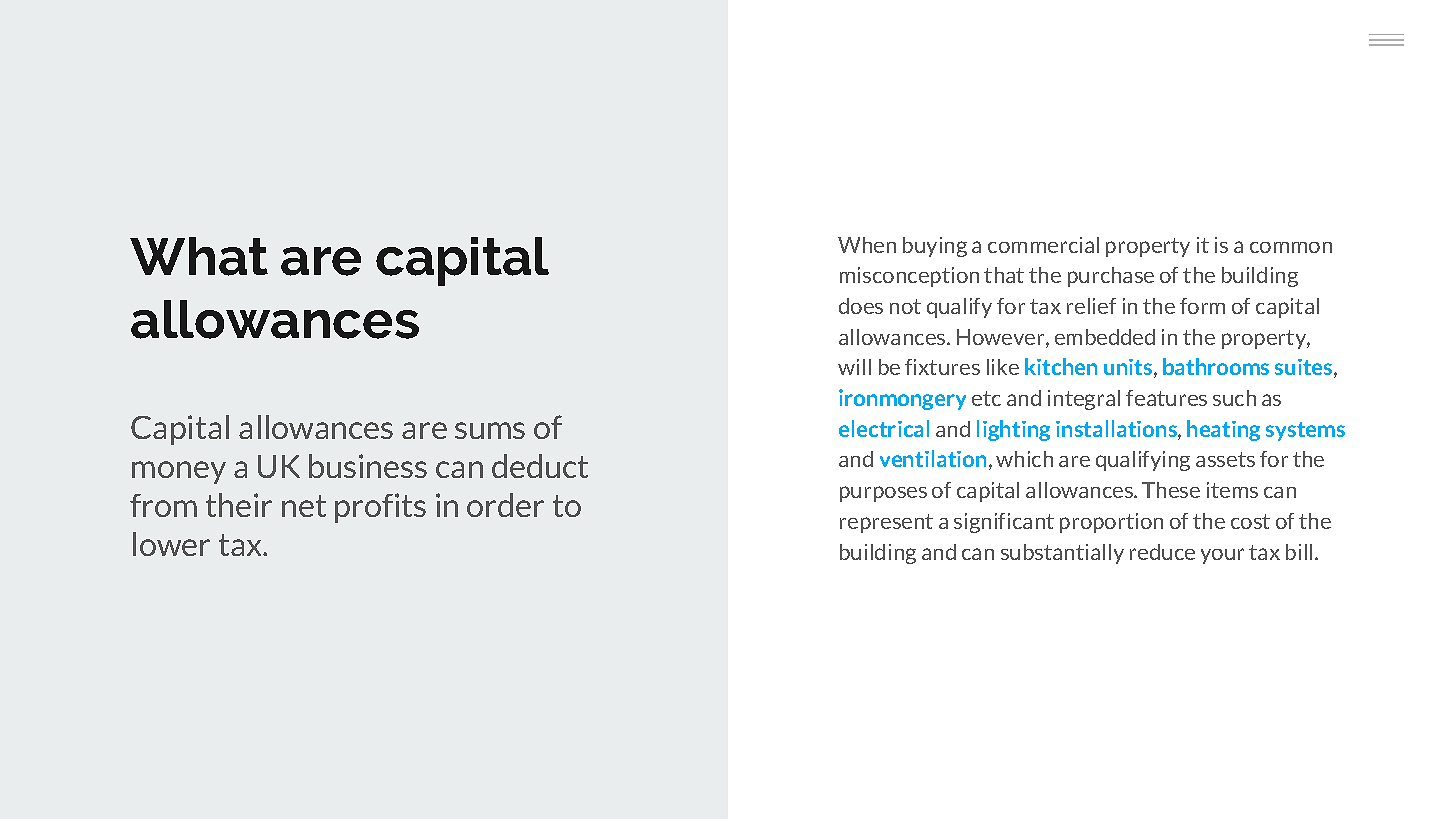 Image resolution: width=1456 pixels, height=819 pixels. I want to click on features, so click(1166, 398).
